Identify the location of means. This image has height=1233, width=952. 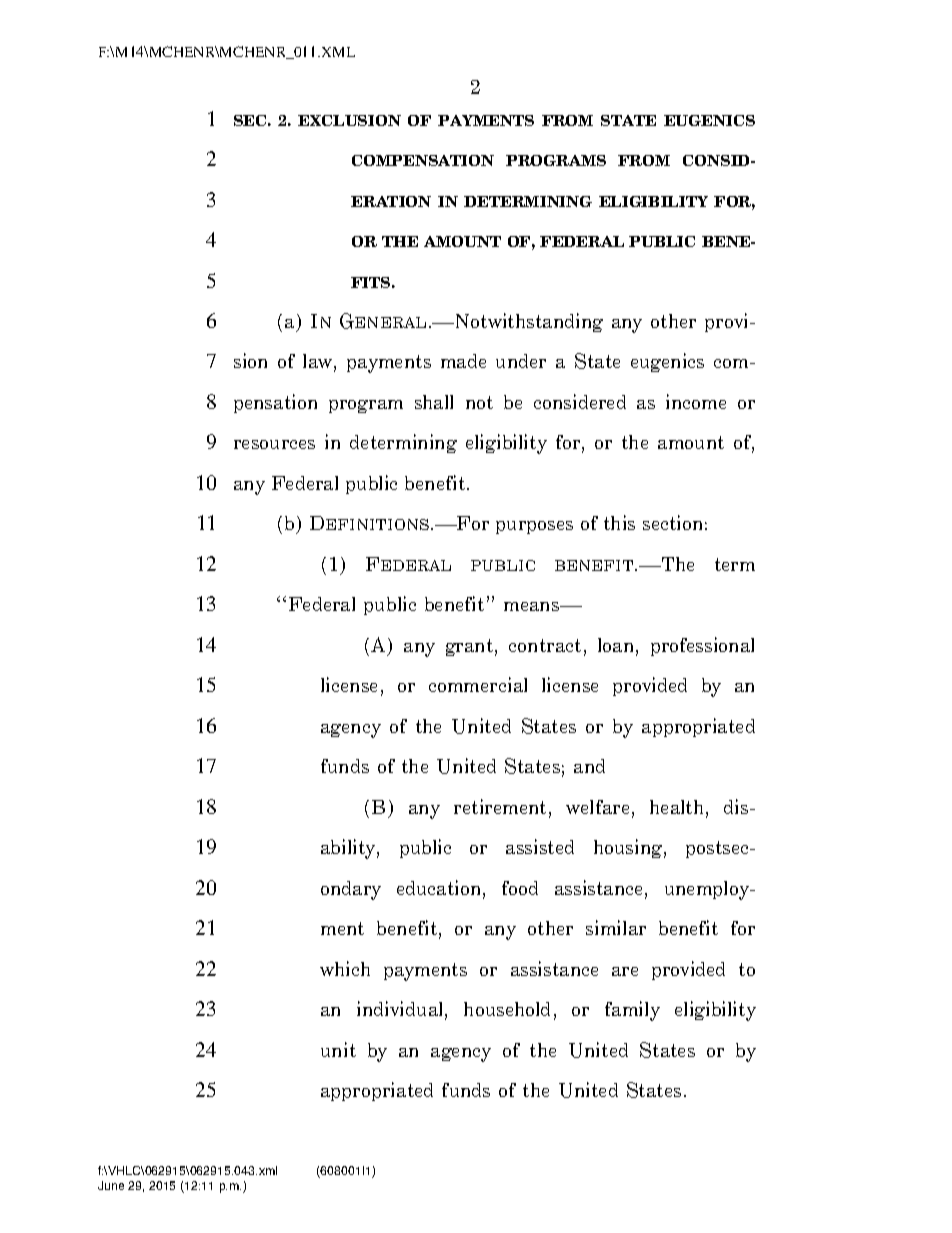
(533, 606).
